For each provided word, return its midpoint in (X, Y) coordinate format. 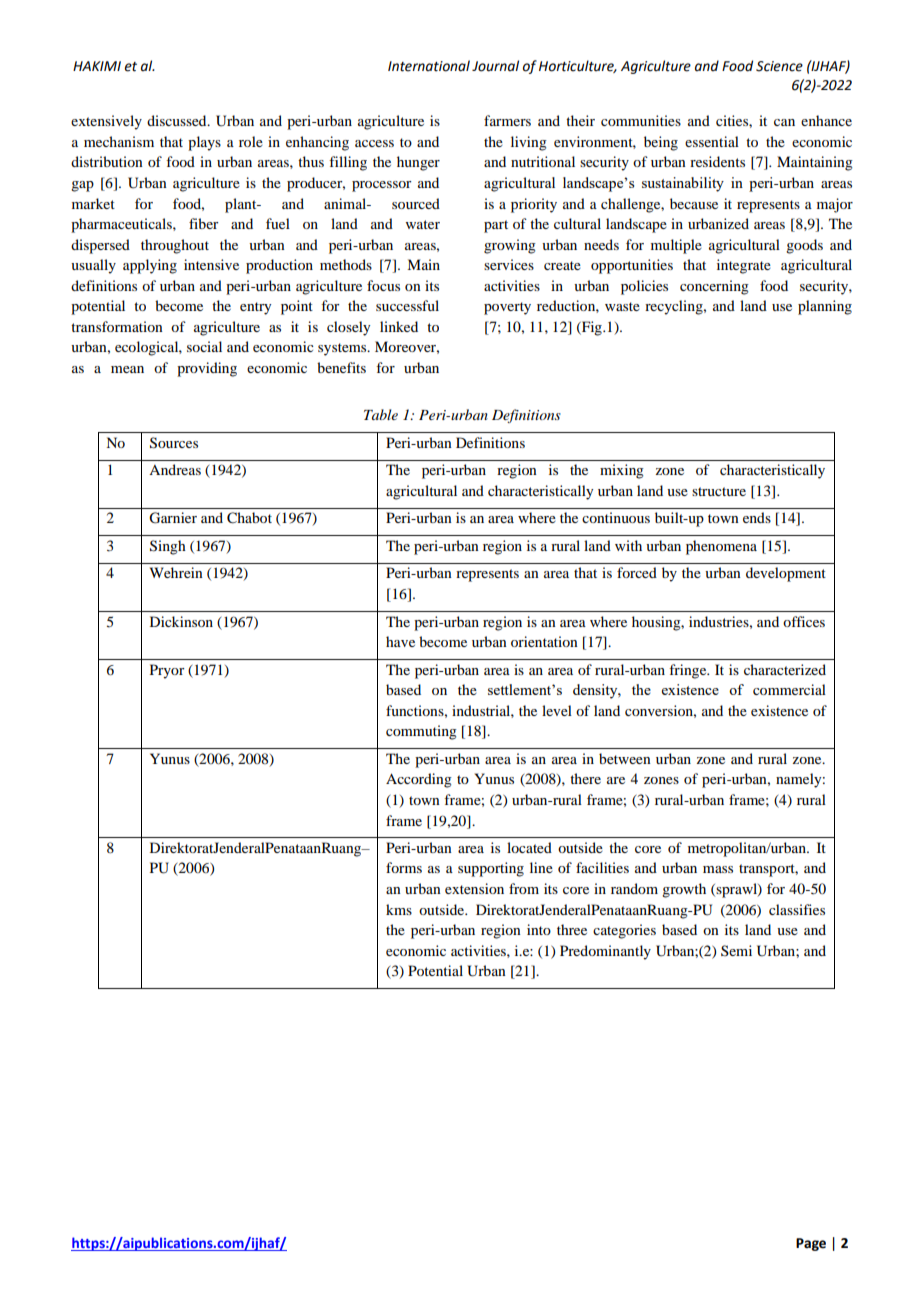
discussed (178, 120)
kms (399, 909)
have (400, 641)
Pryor (167, 671)
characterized (785, 669)
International (429, 66)
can (784, 122)
